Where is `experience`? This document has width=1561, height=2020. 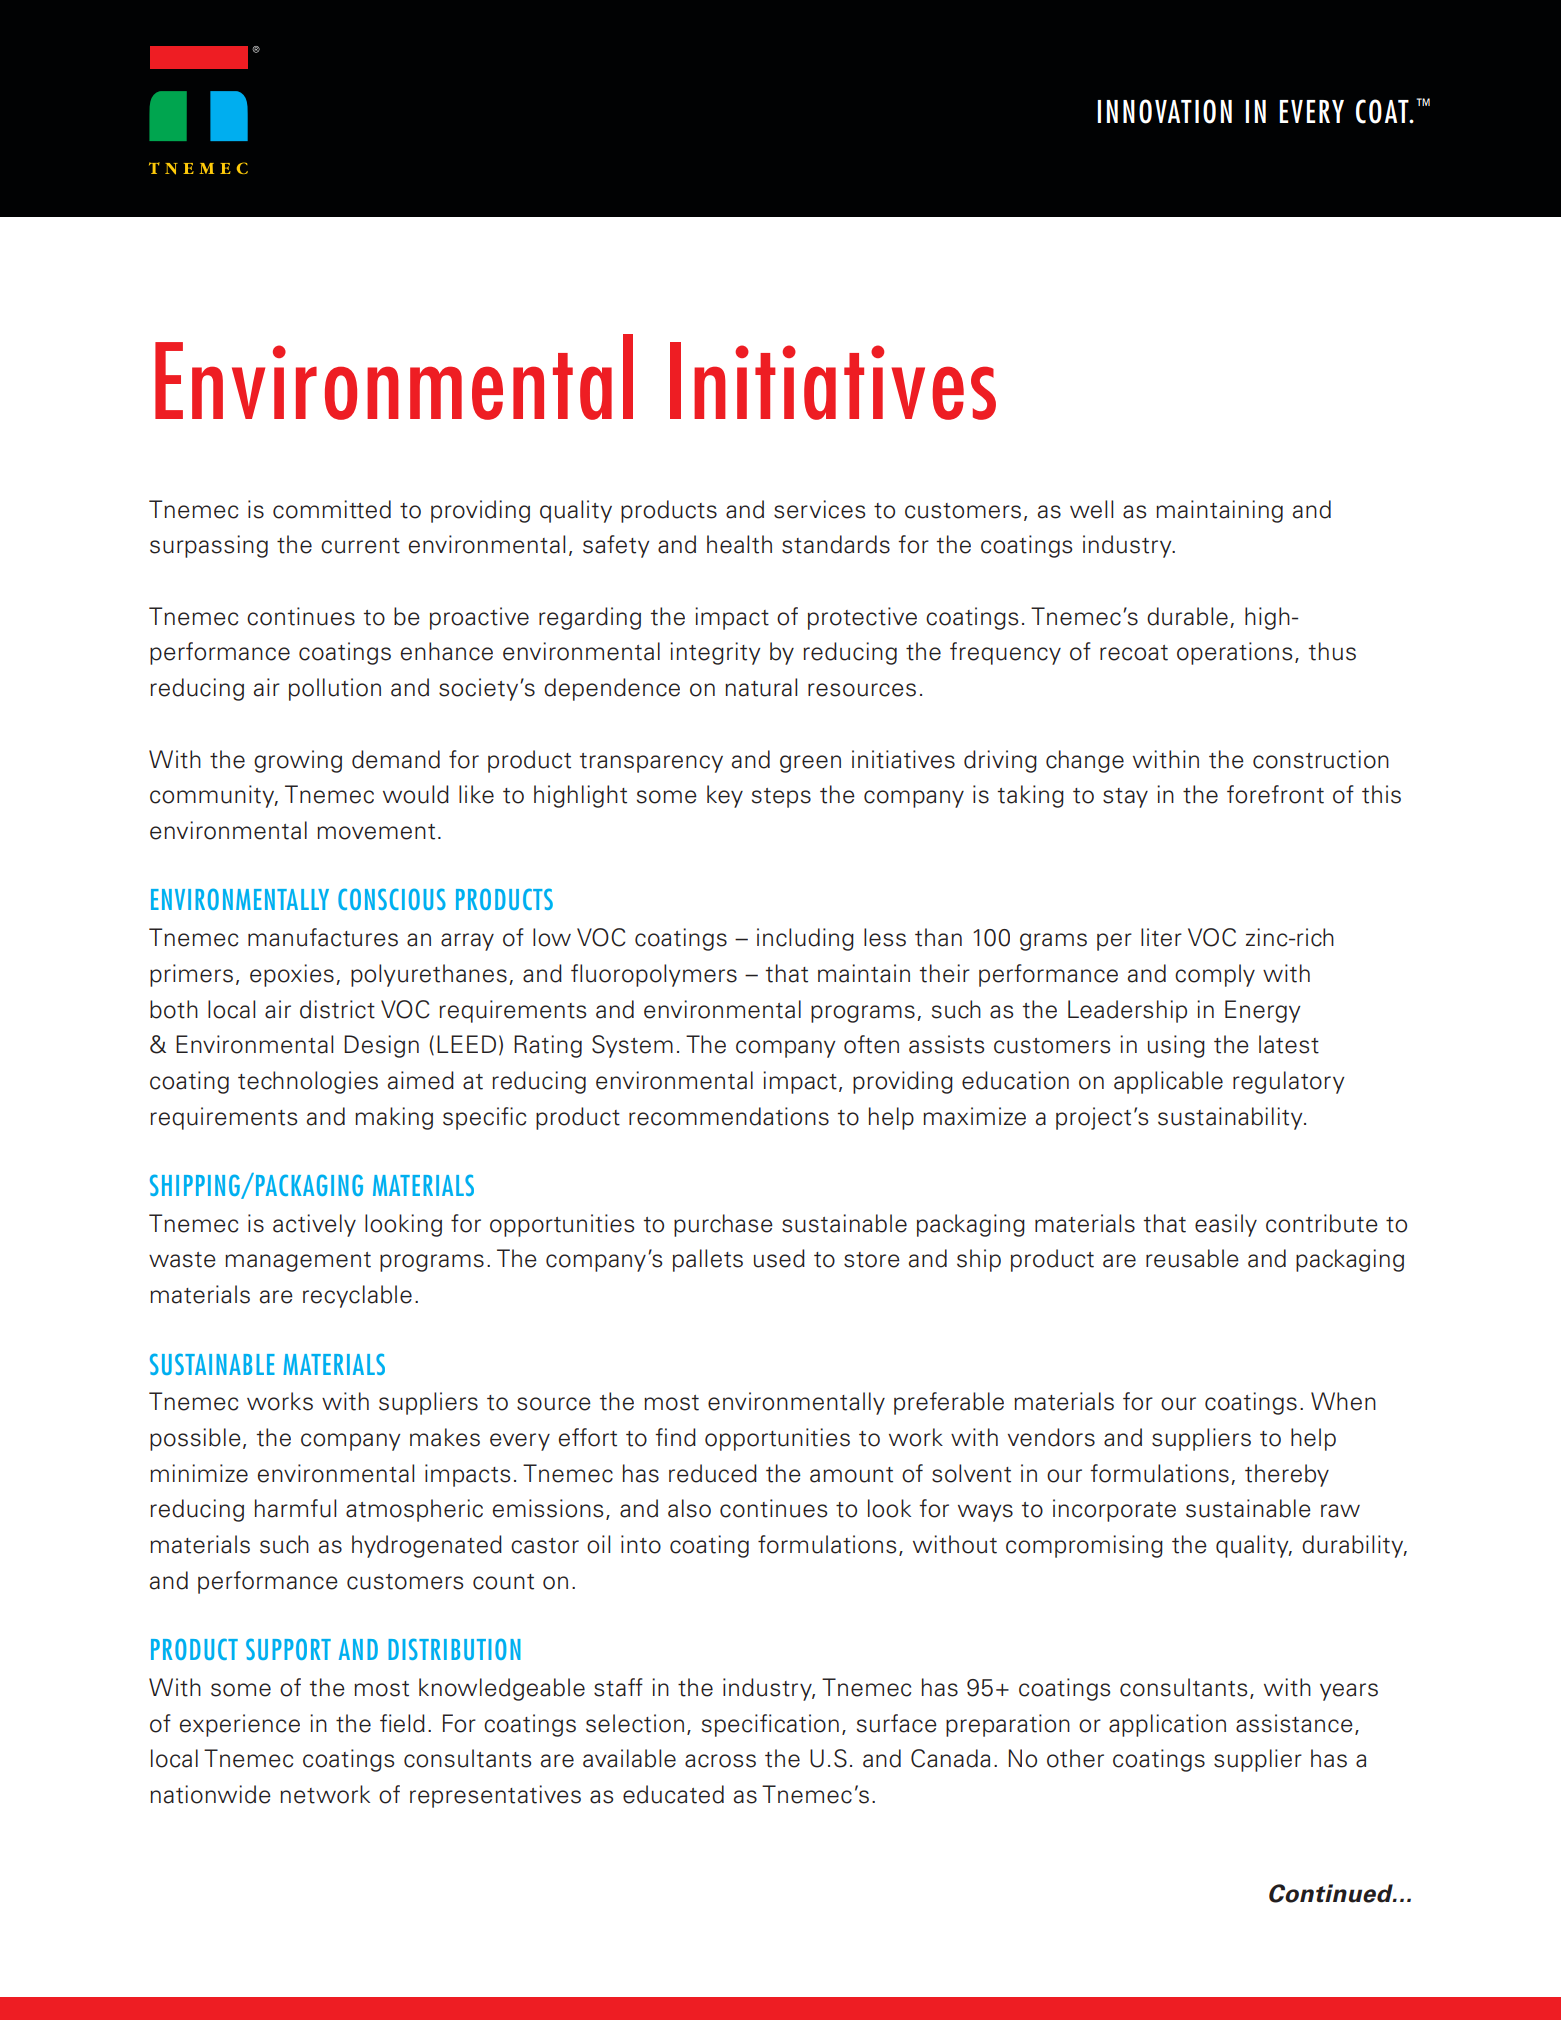 experience is located at coordinates (240, 1725).
